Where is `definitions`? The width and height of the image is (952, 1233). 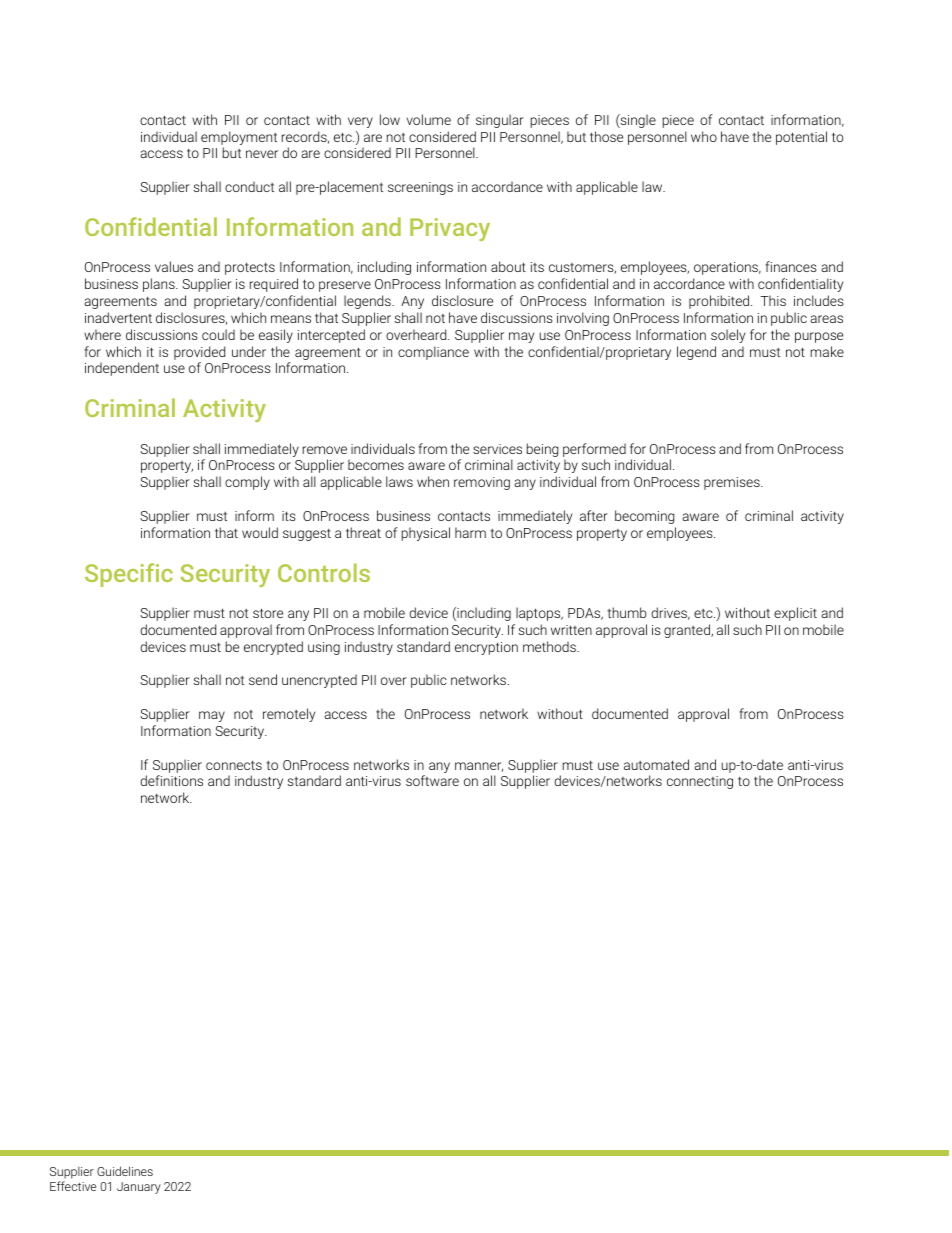 definitions is located at coordinates (171, 780).
